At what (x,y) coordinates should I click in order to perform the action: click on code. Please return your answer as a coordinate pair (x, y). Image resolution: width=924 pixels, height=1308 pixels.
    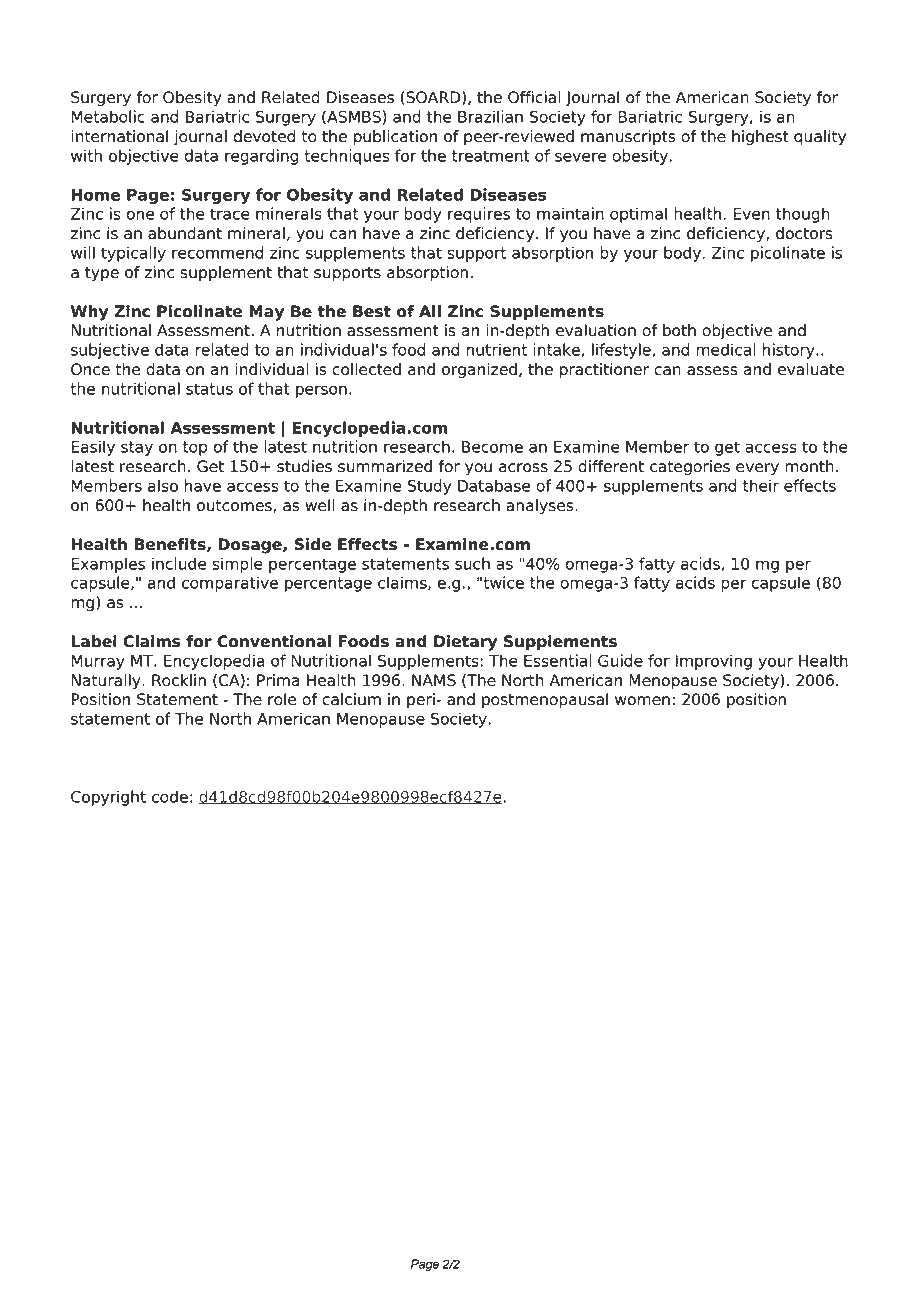
    Looking at the image, I should click on (170, 796).
